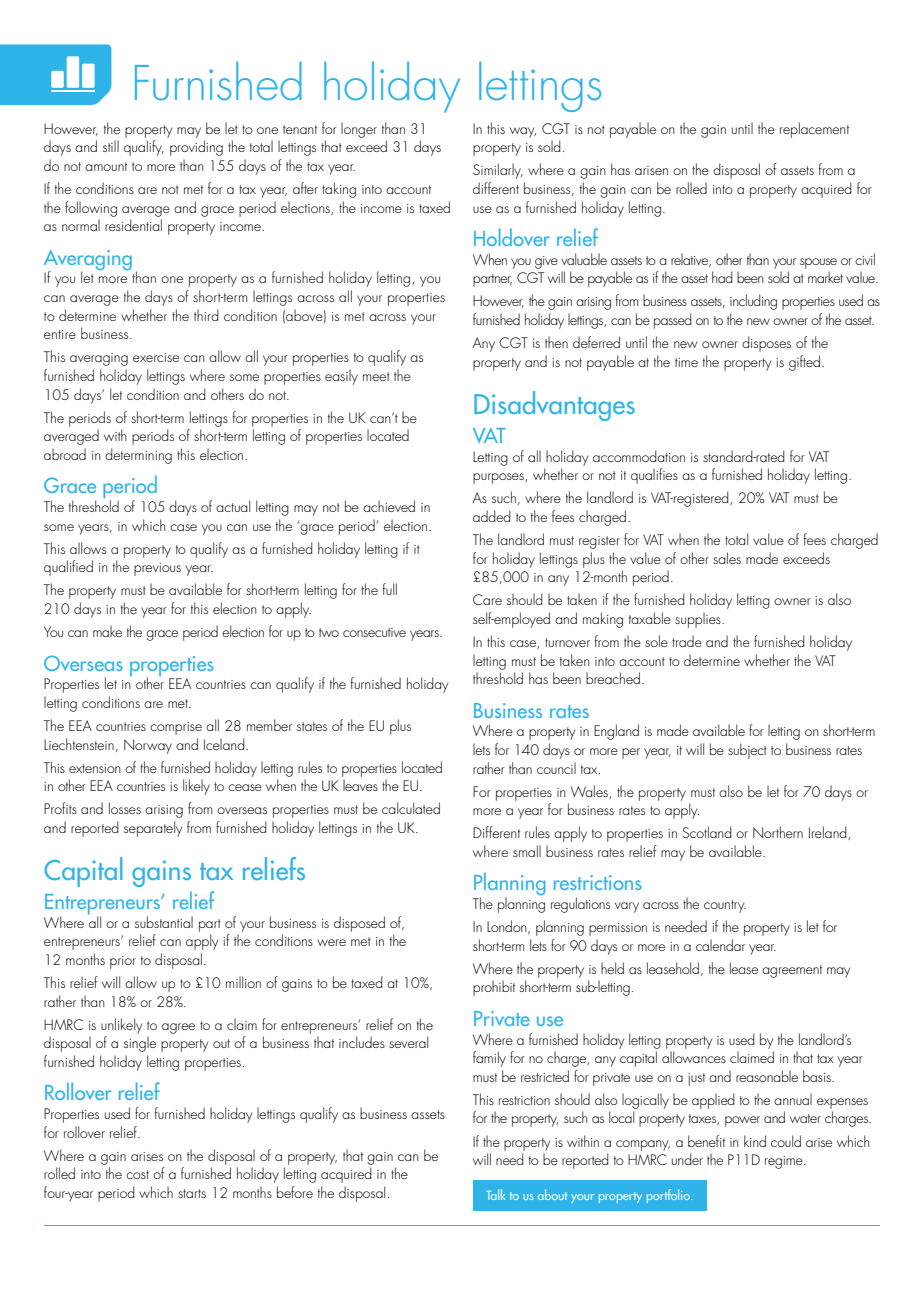  Describe the element at coordinates (814, 130) in the document. I see `replacement` at that location.
